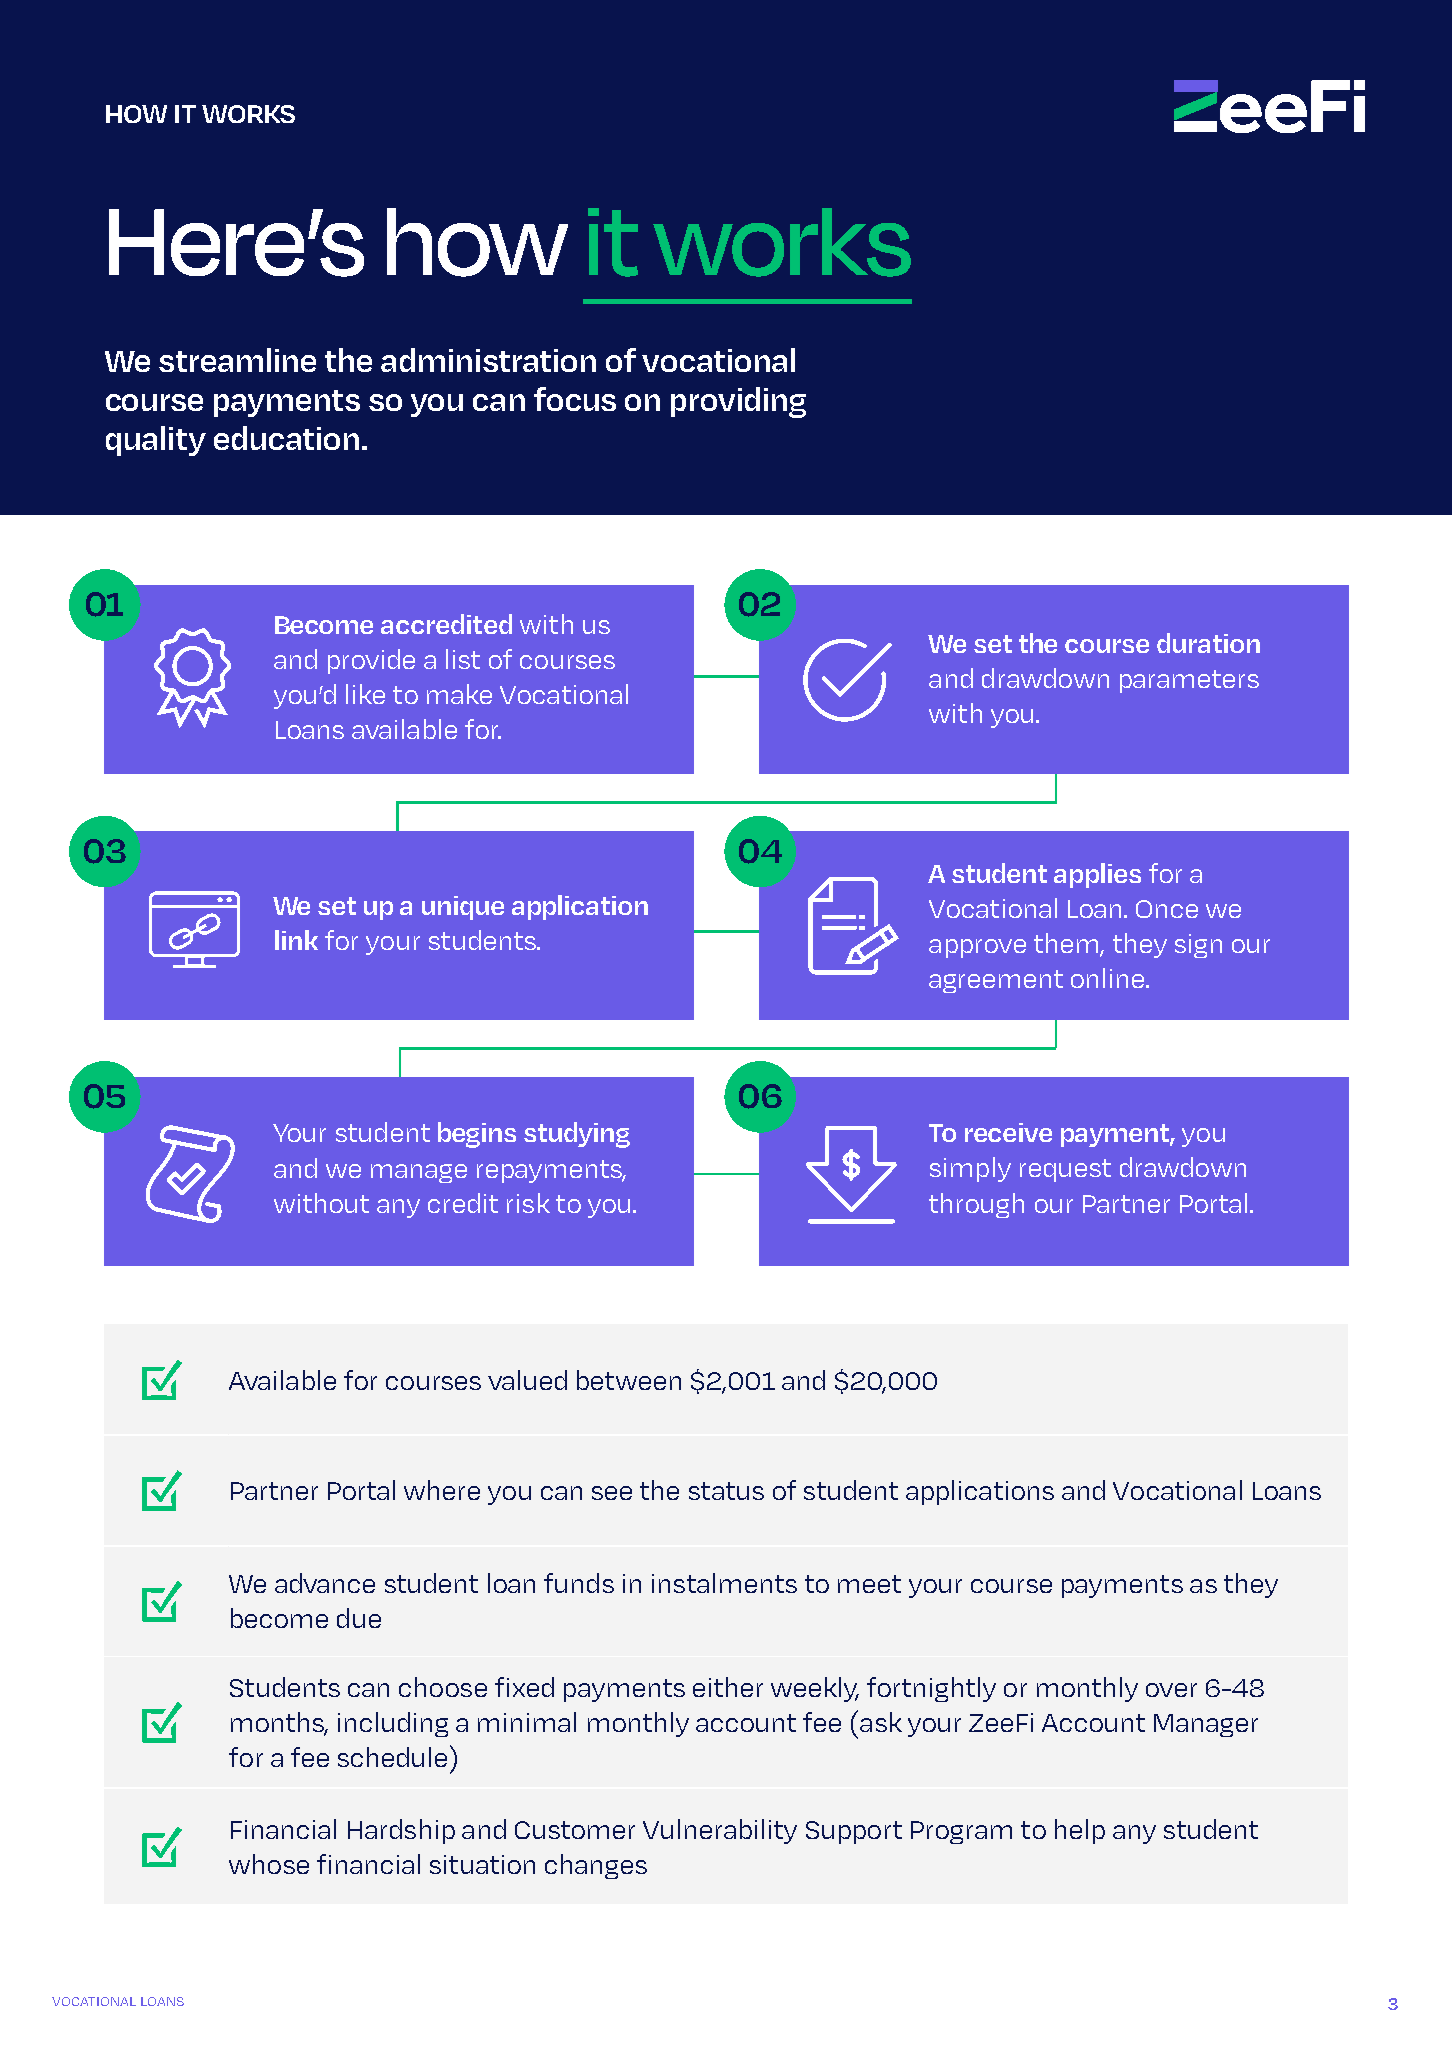 The height and width of the document is (2054, 1452). I want to click on education, so click(286, 438).
